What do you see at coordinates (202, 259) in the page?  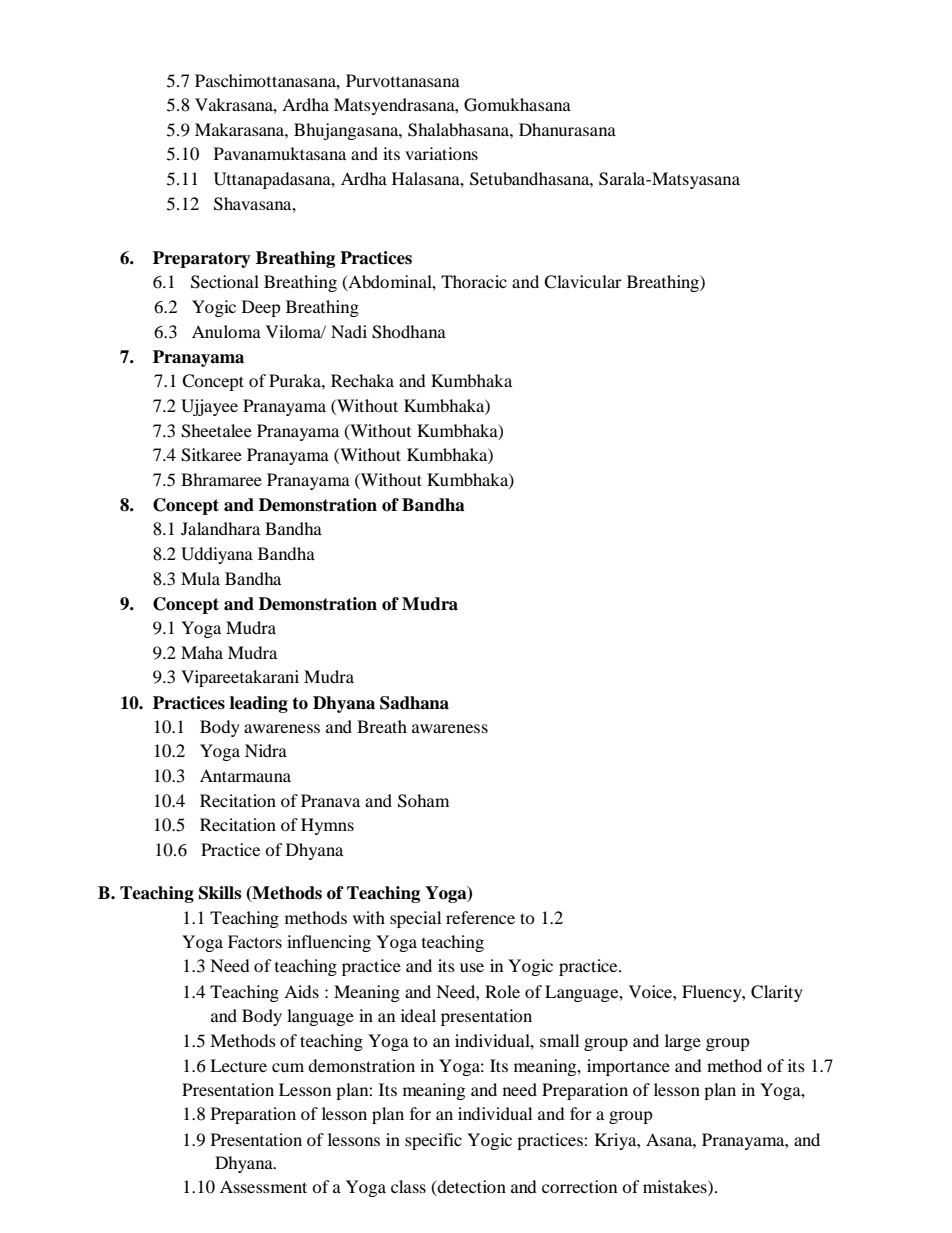 I see `Preparatory` at bounding box center [202, 259].
